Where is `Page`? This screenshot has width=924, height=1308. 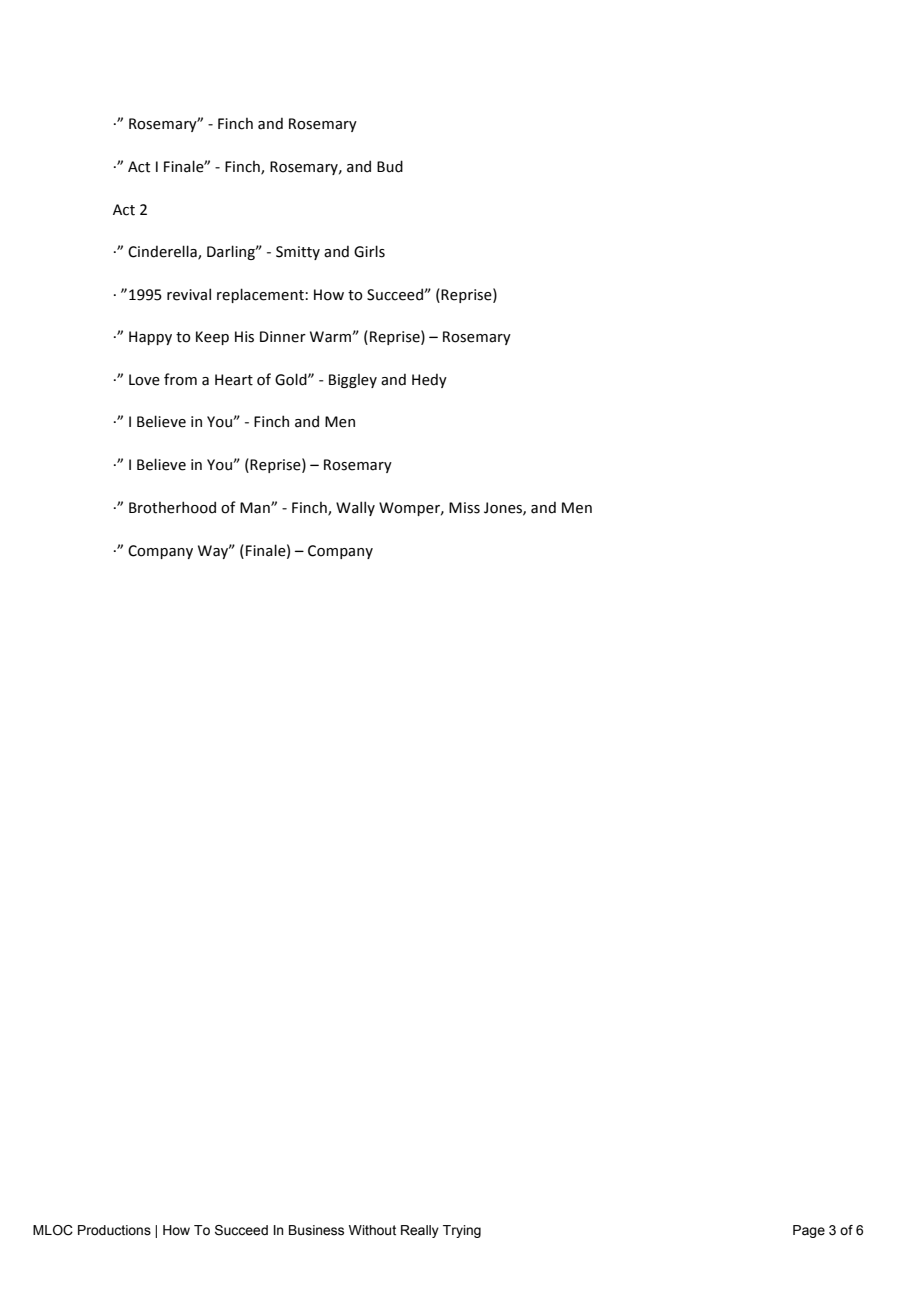
Page is located at coordinates (809, 1231).
